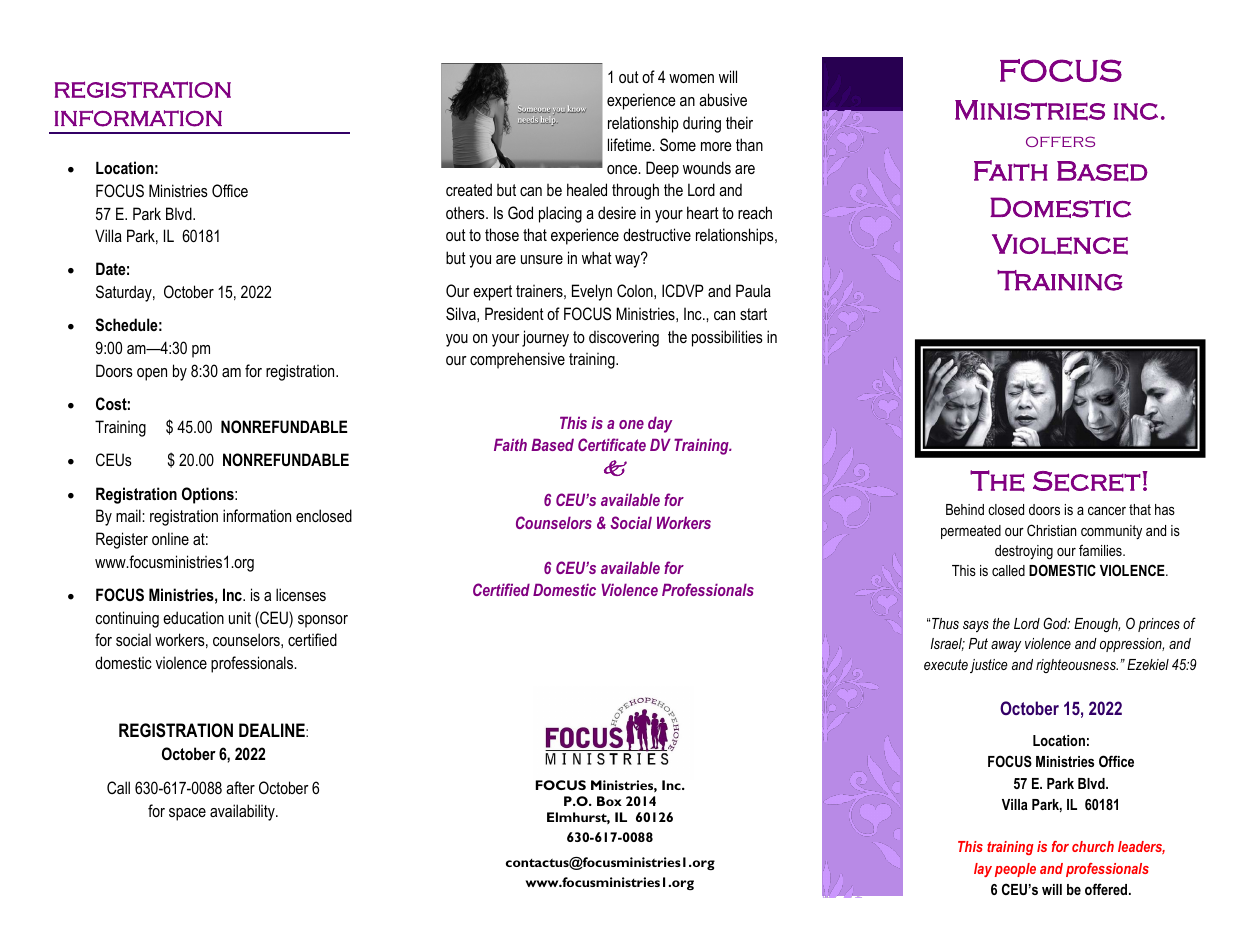  Describe the element at coordinates (1060, 141) in the screenshot. I see `offers` at that location.
